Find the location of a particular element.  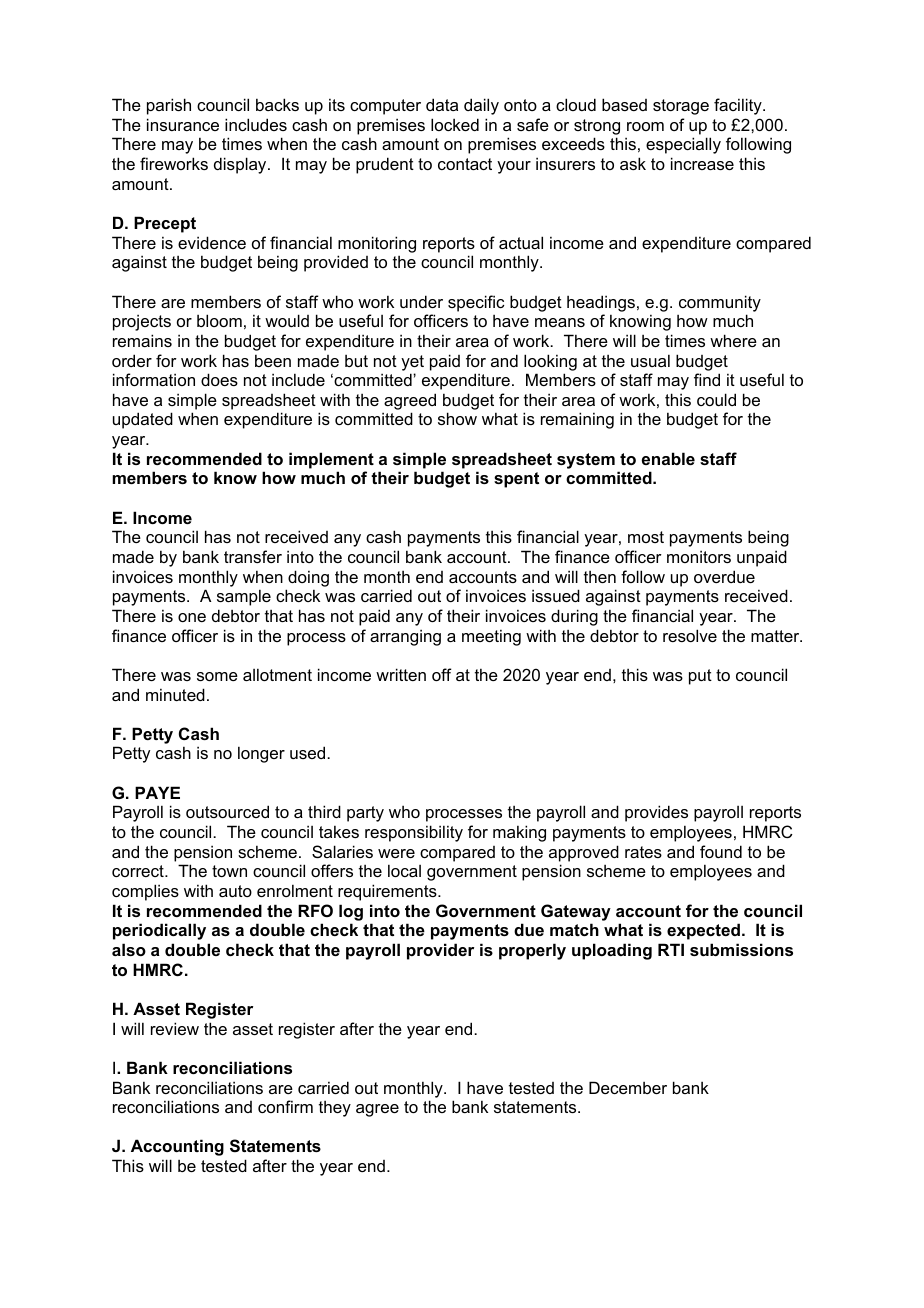

resolve is located at coordinates (690, 635).
